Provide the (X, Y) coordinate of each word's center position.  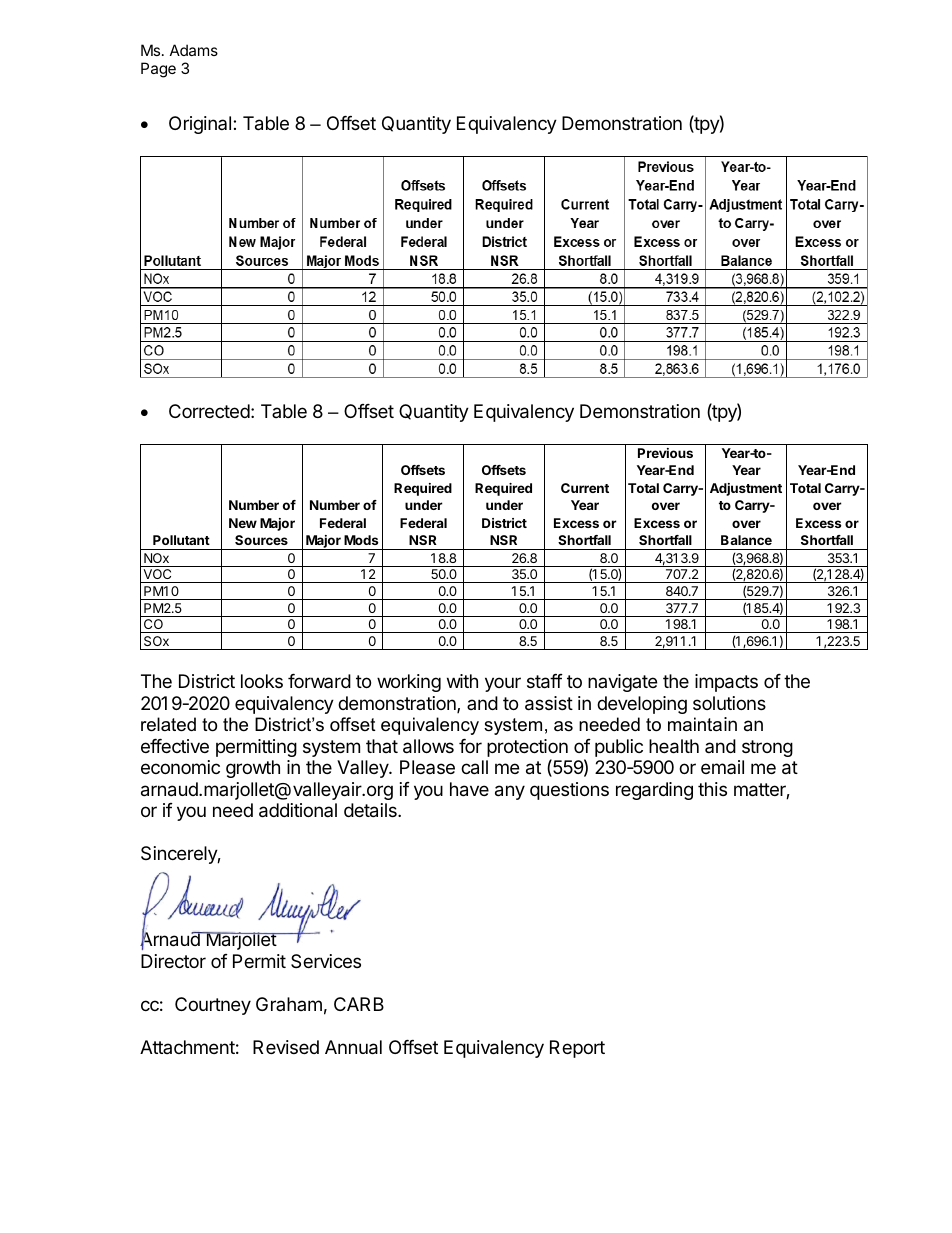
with (462, 681)
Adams (194, 50)
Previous (665, 453)
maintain (702, 724)
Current (585, 488)
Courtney (213, 1006)
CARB (359, 1004)
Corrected (209, 411)
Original (200, 125)
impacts (726, 683)
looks (262, 681)
